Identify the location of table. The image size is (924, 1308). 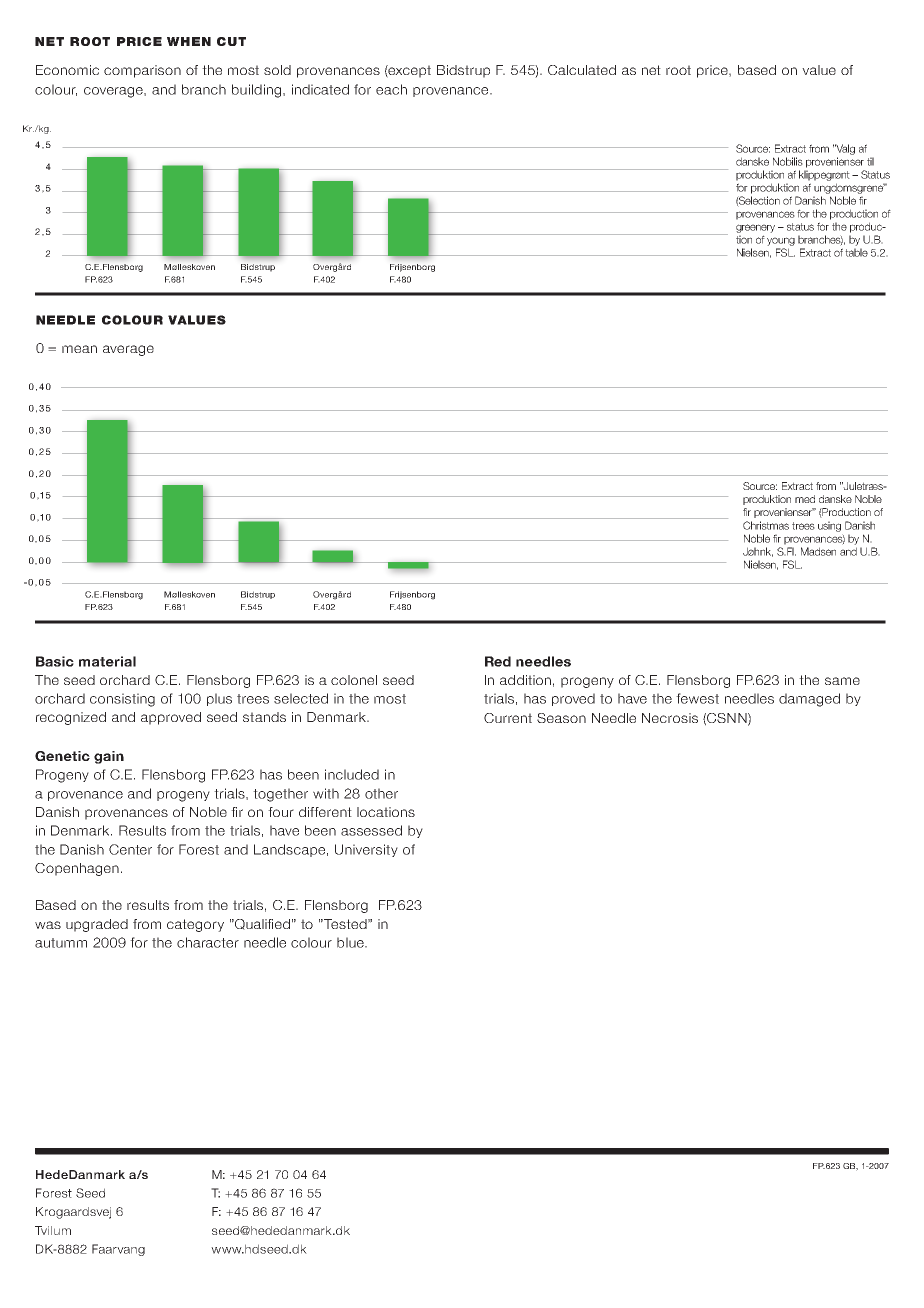
(856, 252).
